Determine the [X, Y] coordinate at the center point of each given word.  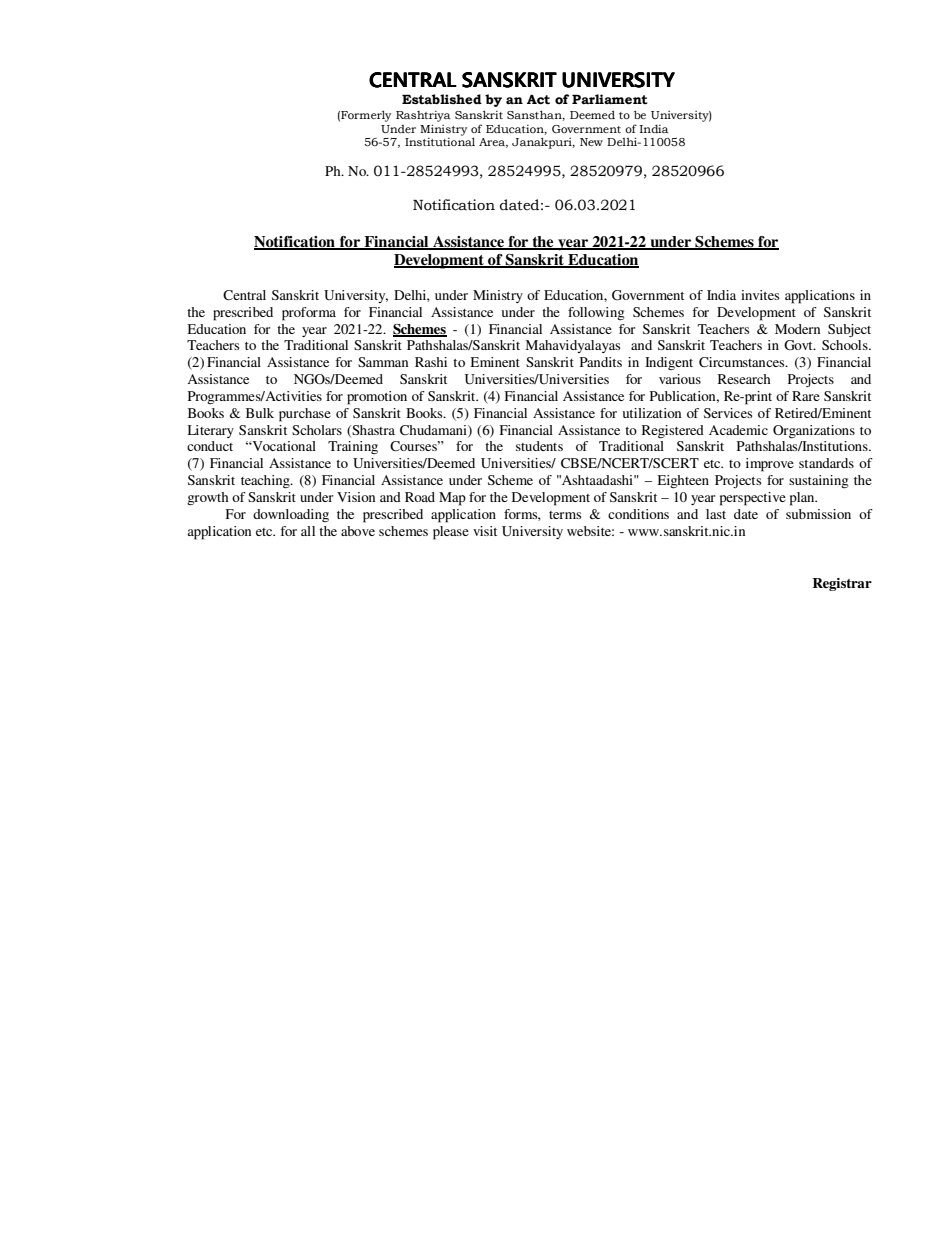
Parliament [610, 99]
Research [744, 379]
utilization [652, 413]
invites [760, 295]
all [308, 531]
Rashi [431, 362]
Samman [383, 362]
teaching [266, 482]
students [539, 446]
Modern [797, 329]
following [596, 313]
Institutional [440, 142]
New [591, 142]
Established [442, 99]
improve [770, 465]
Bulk [260, 413]
